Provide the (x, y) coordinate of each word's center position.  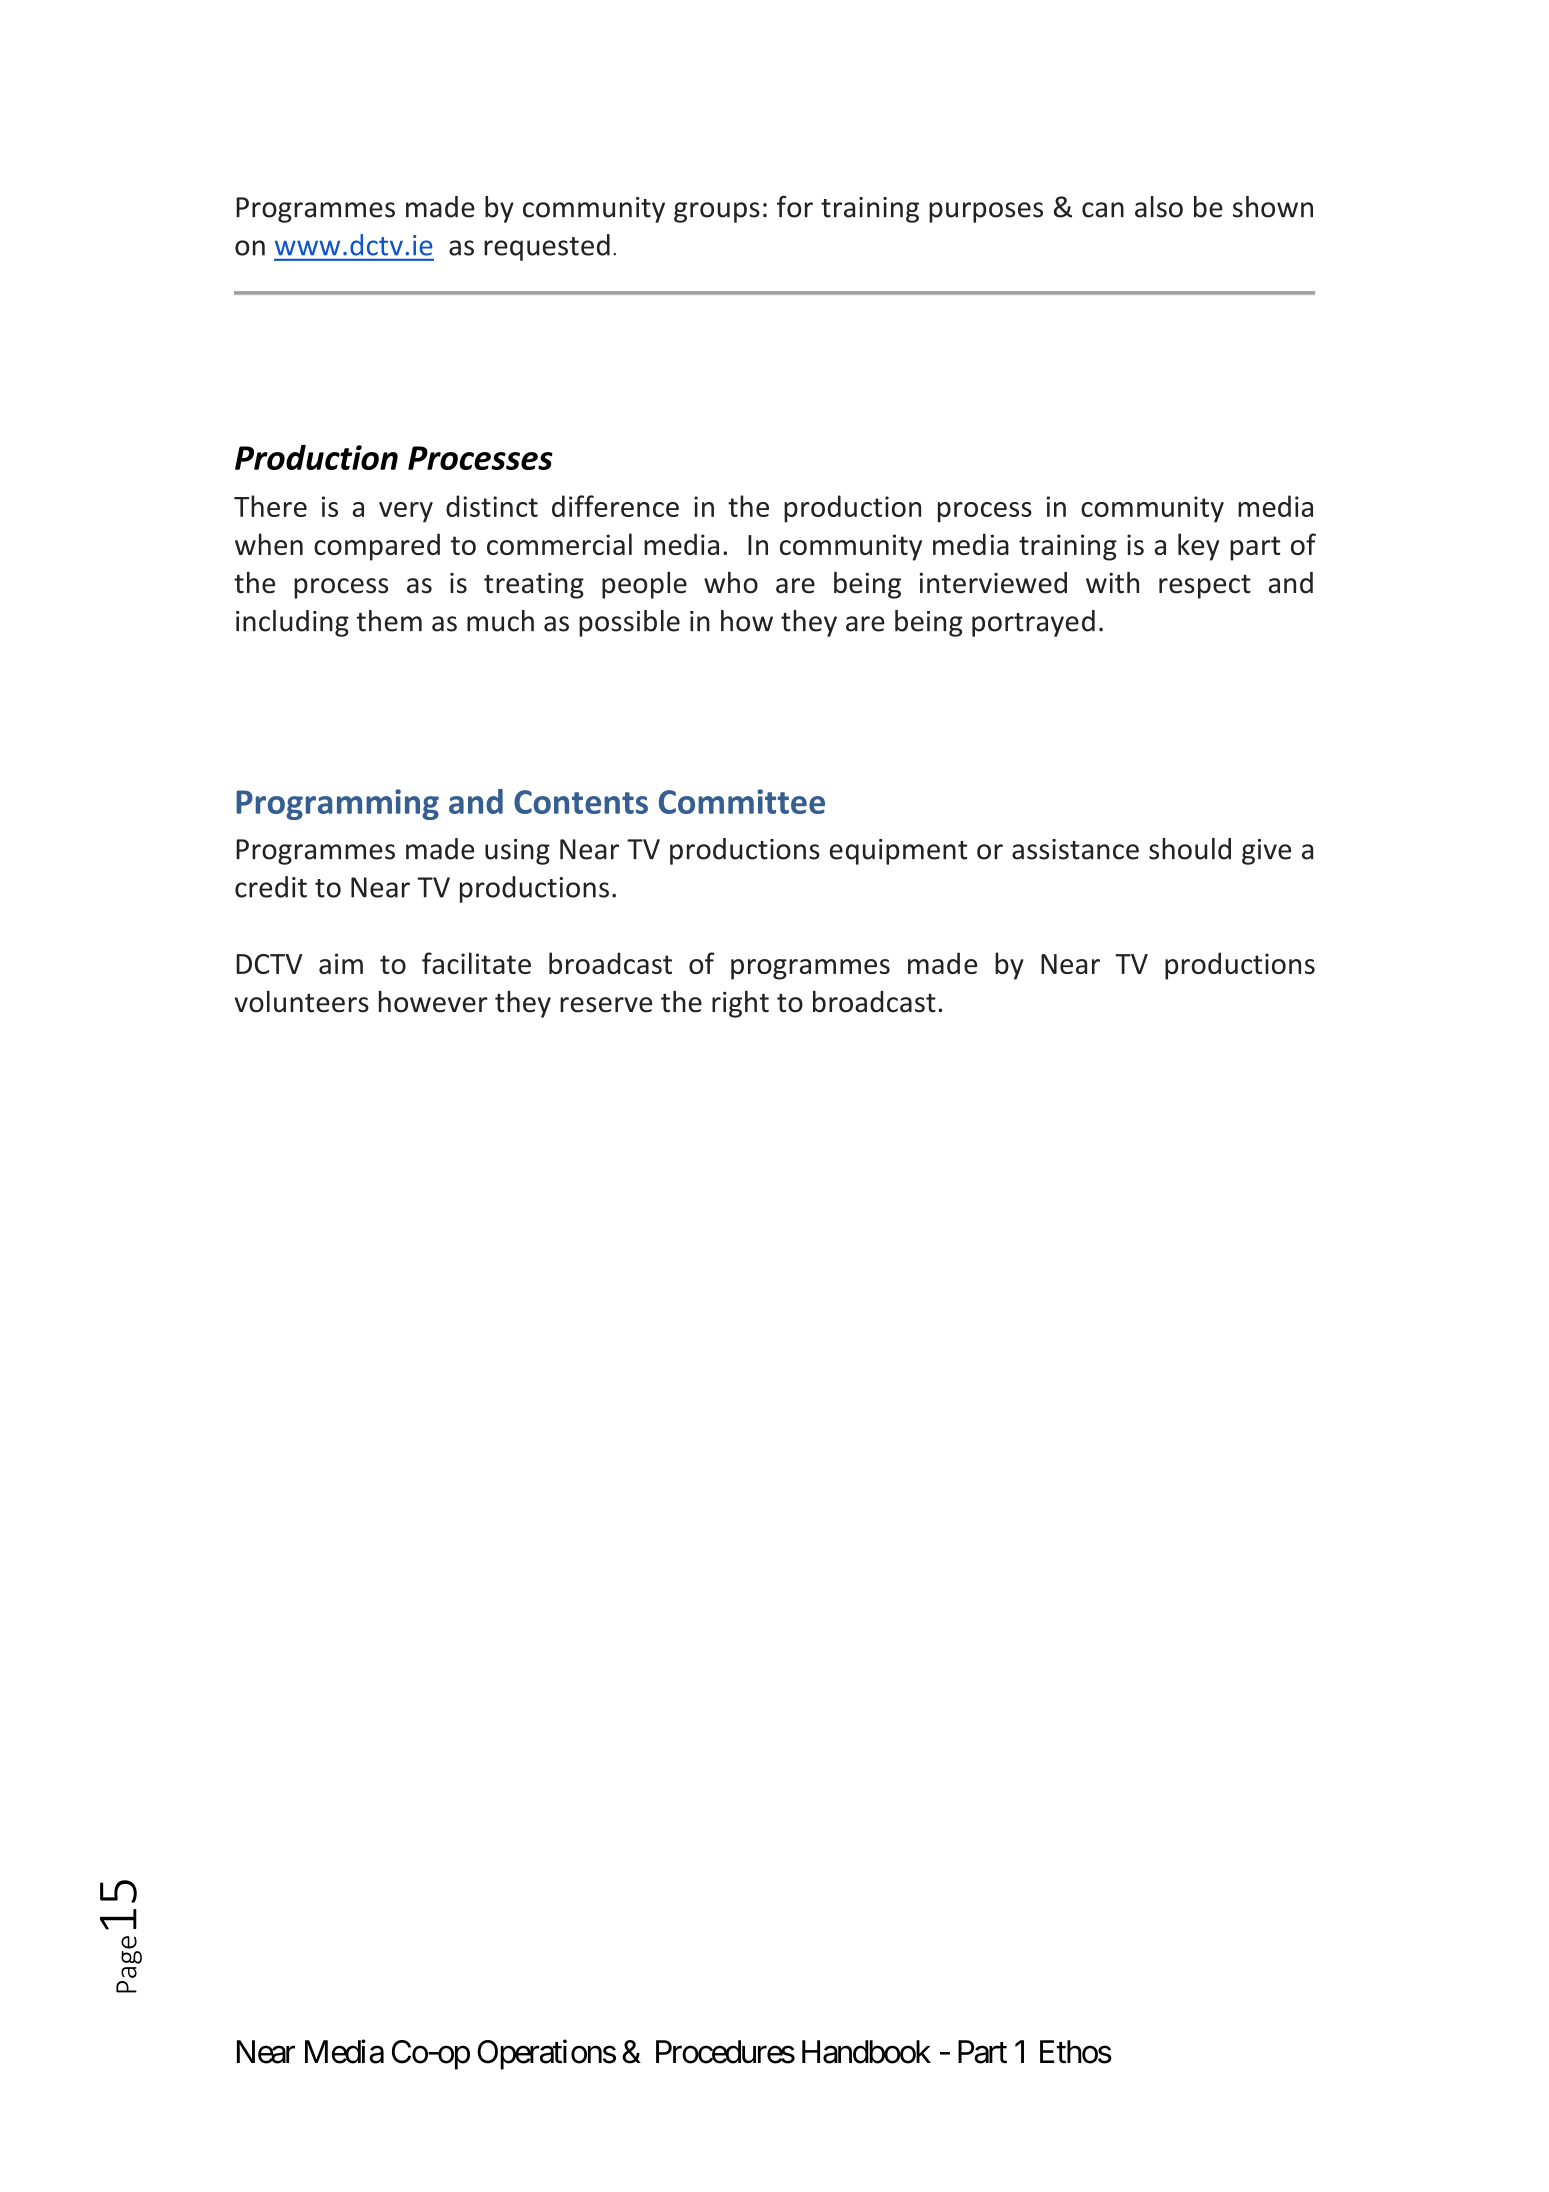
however (433, 1001)
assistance (1075, 849)
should (1190, 849)
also (1159, 207)
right (740, 1004)
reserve (606, 1005)
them (389, 621)
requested (547, 247)
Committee (742, 801)
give (1266, 852)
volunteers (302, 1001)
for (795, 207)
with (1112, 582)
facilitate (476, 963)
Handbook (866, 2052)
